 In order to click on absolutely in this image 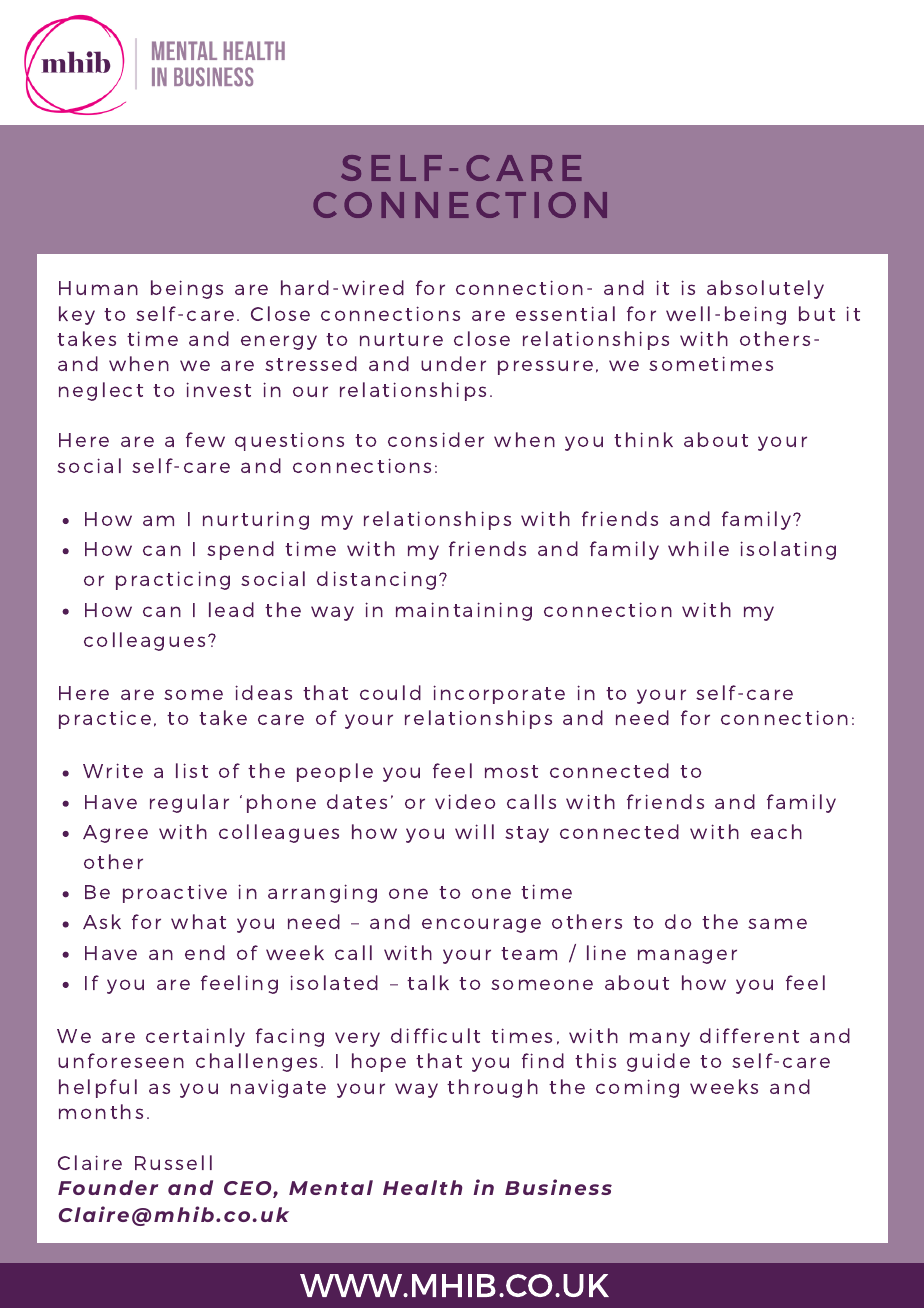, I will do `click(765, 289)`.
